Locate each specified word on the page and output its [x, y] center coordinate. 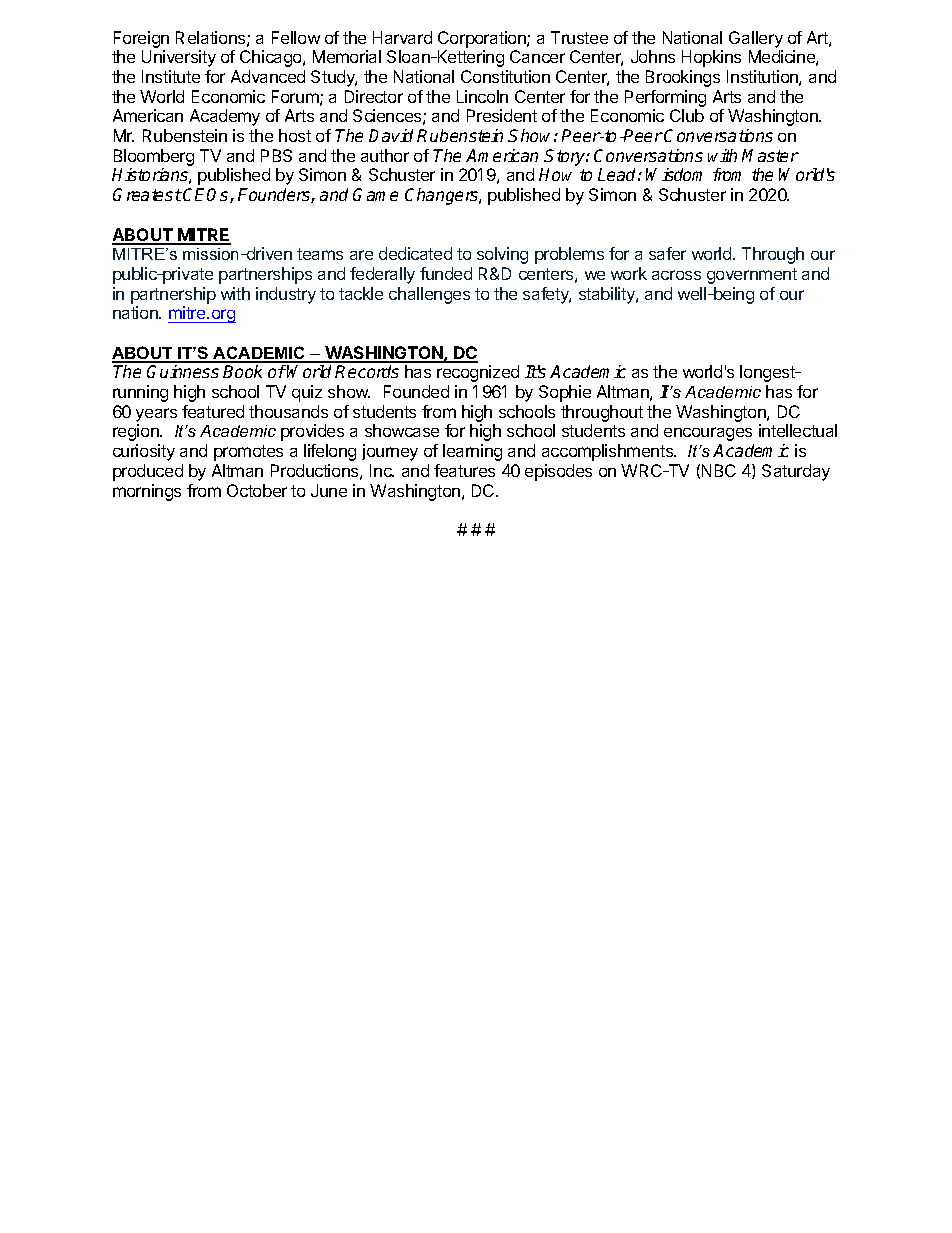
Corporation [483, 39]
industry [286, 295]
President [502, 115]
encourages [708, 434]
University [179, 58]
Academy [225, 117]
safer [667, 253]
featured [213, 411]
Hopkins [711, 58]
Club [687, 115]
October [257, 490]
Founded [416, 391]
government [752, 276]
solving [502, 255]
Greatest [147, 194]
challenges [429, 295]
